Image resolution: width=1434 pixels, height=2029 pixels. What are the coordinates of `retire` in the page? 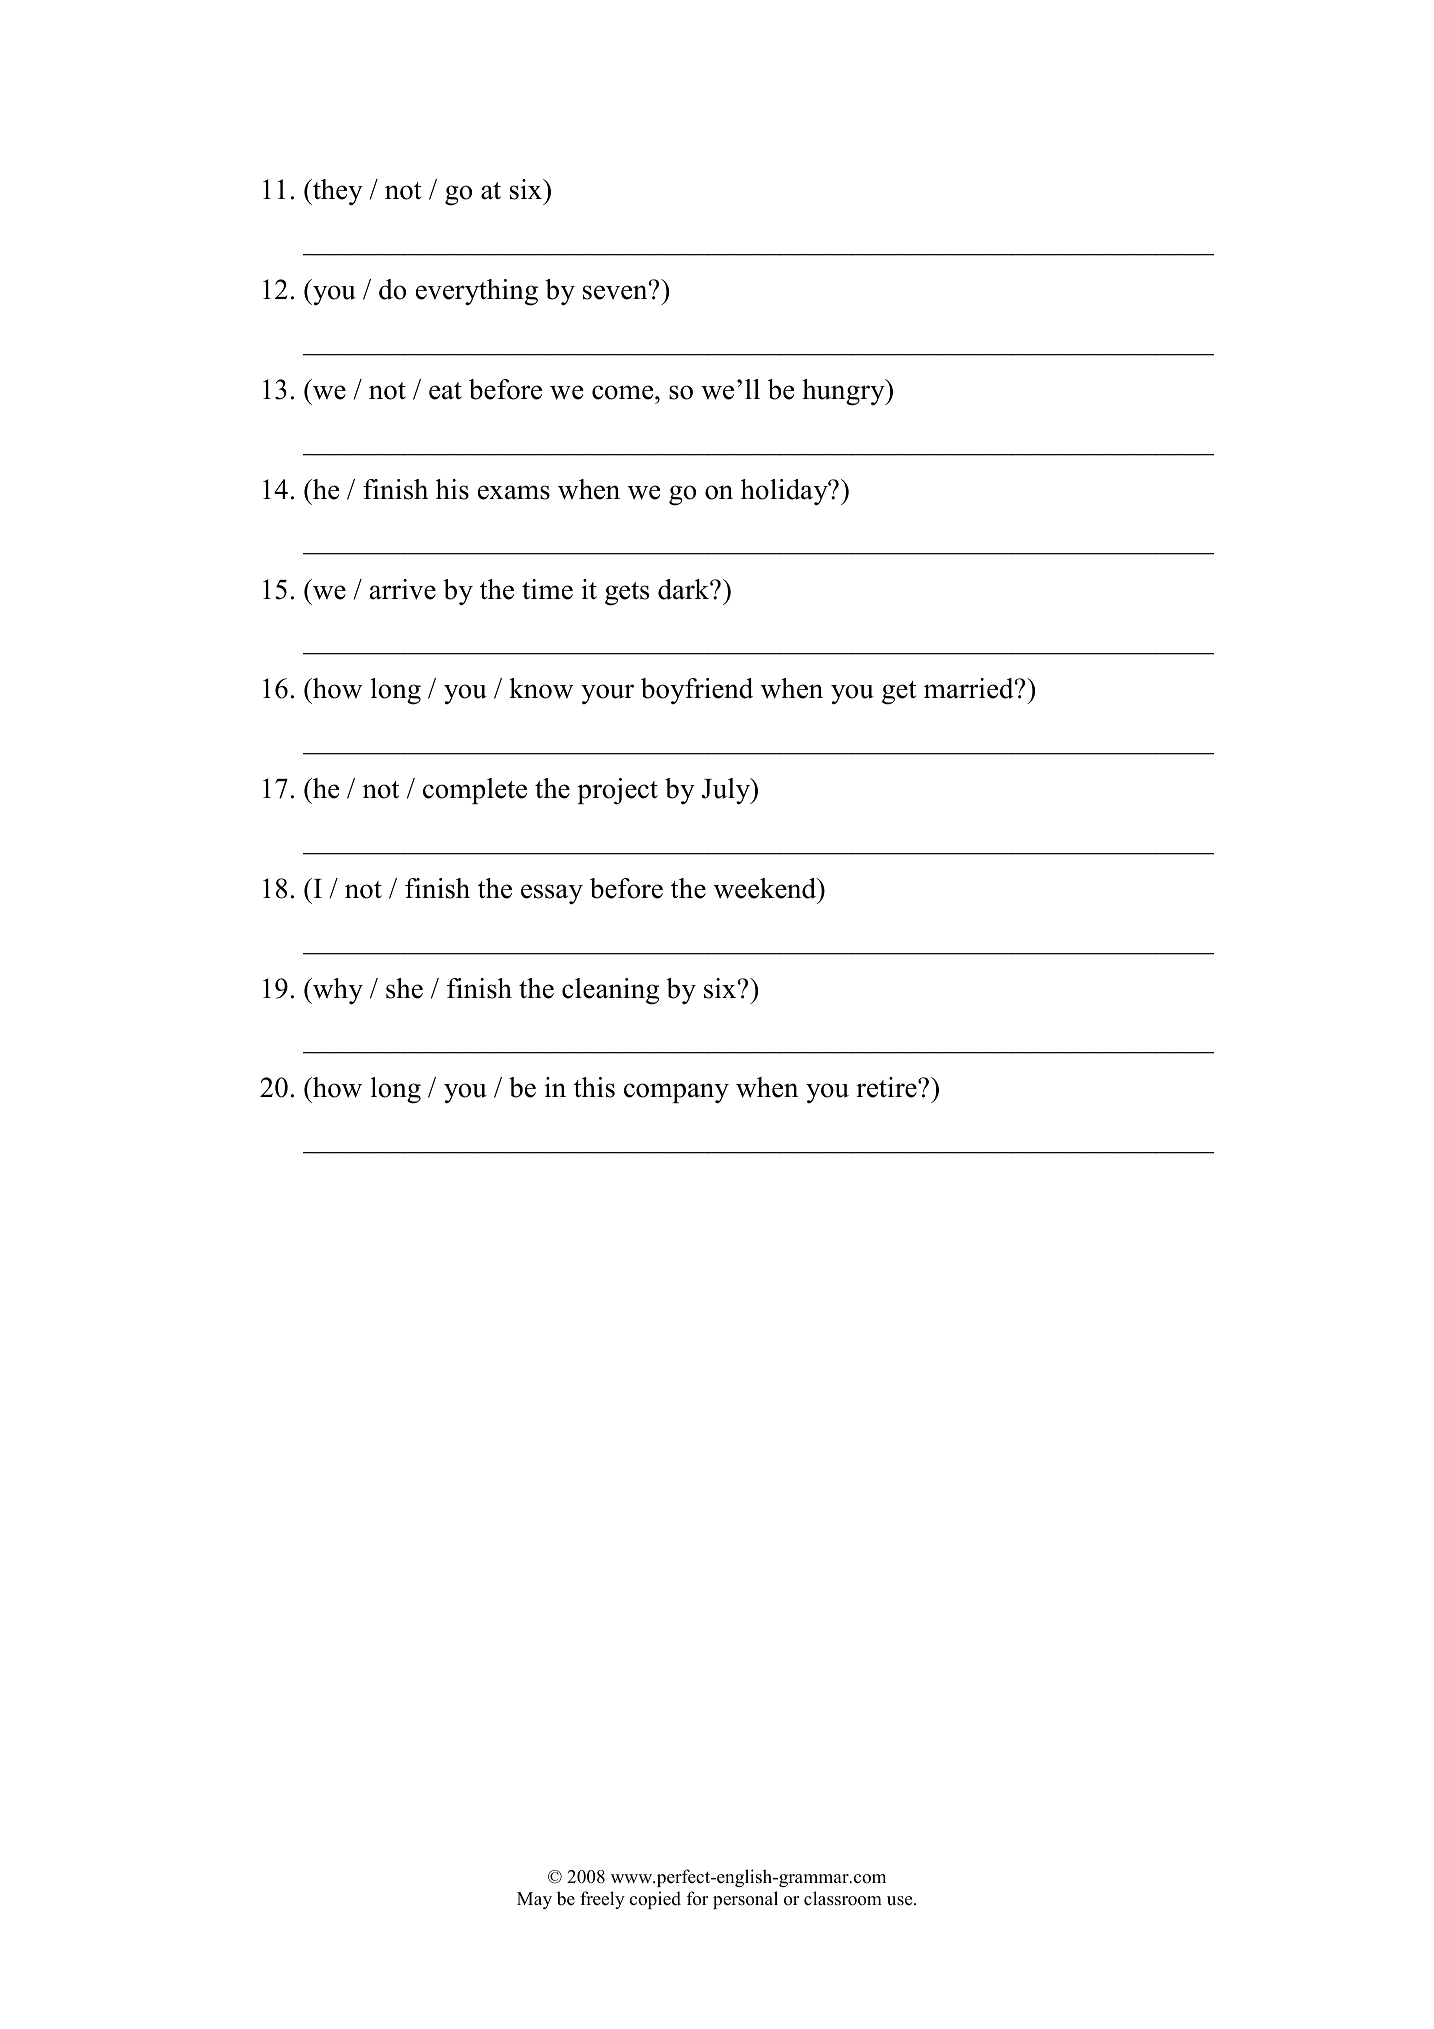 It's located at (887, 1087).
